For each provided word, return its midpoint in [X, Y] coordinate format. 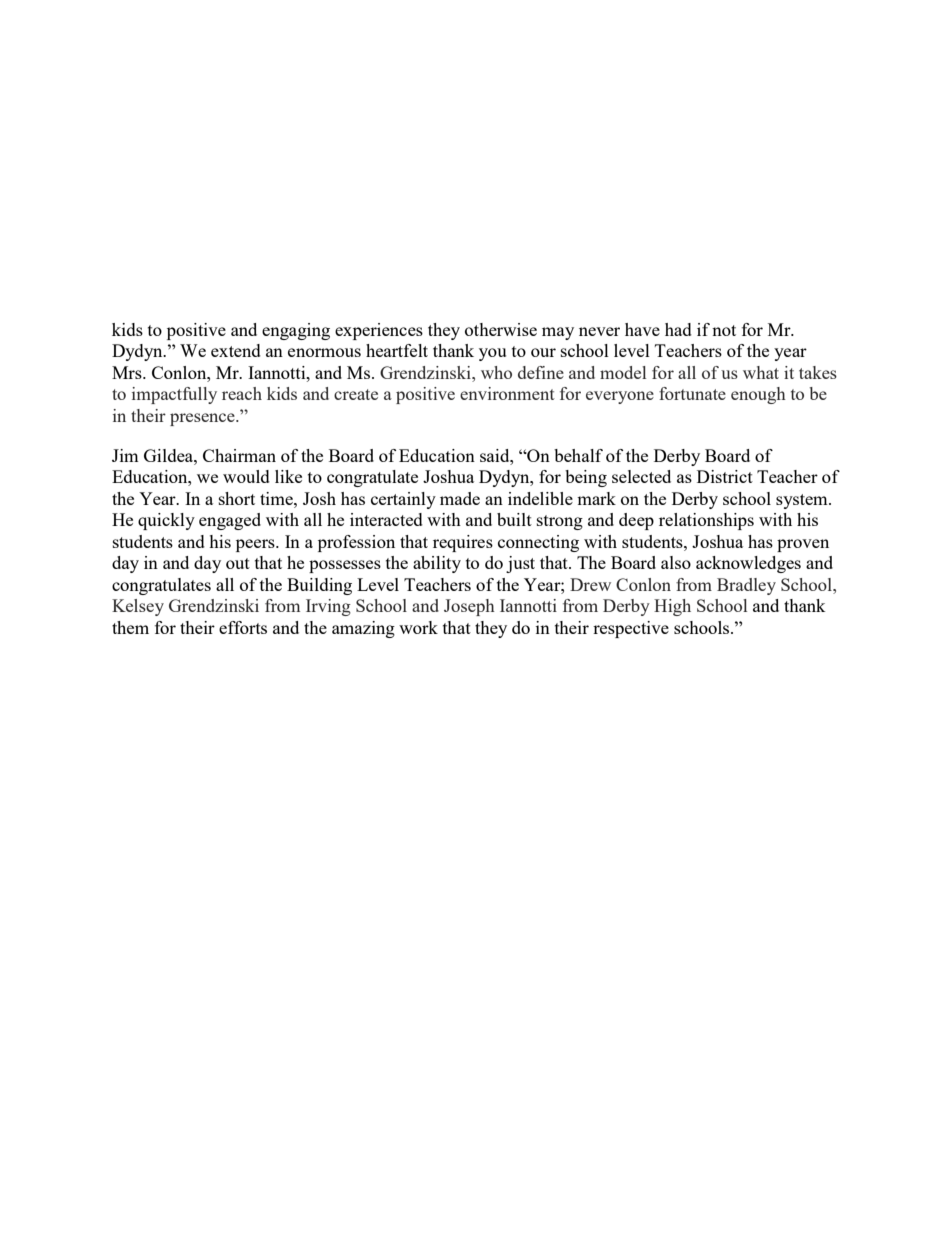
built [514, 519]
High [672, 607]
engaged [230, 521]
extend [236, 350]
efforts [243, 627]
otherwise [501, 329]
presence [203, 419]
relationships [706, 521]
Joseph [469, 607]
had [678, 329]
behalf [578, 455]
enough [758, 395]
